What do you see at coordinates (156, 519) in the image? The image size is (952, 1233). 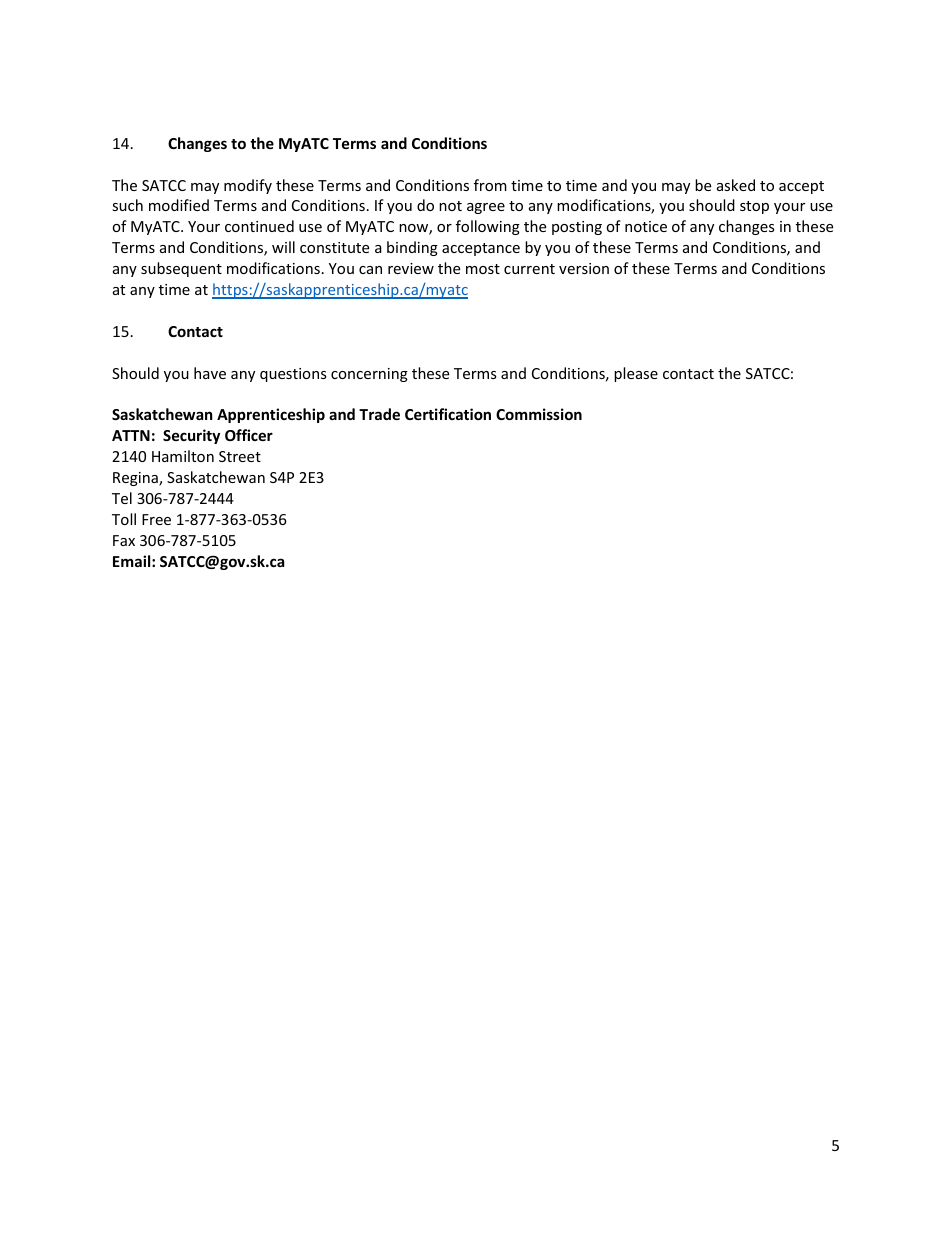 I see `Free` at bounding box center [156, 519].
